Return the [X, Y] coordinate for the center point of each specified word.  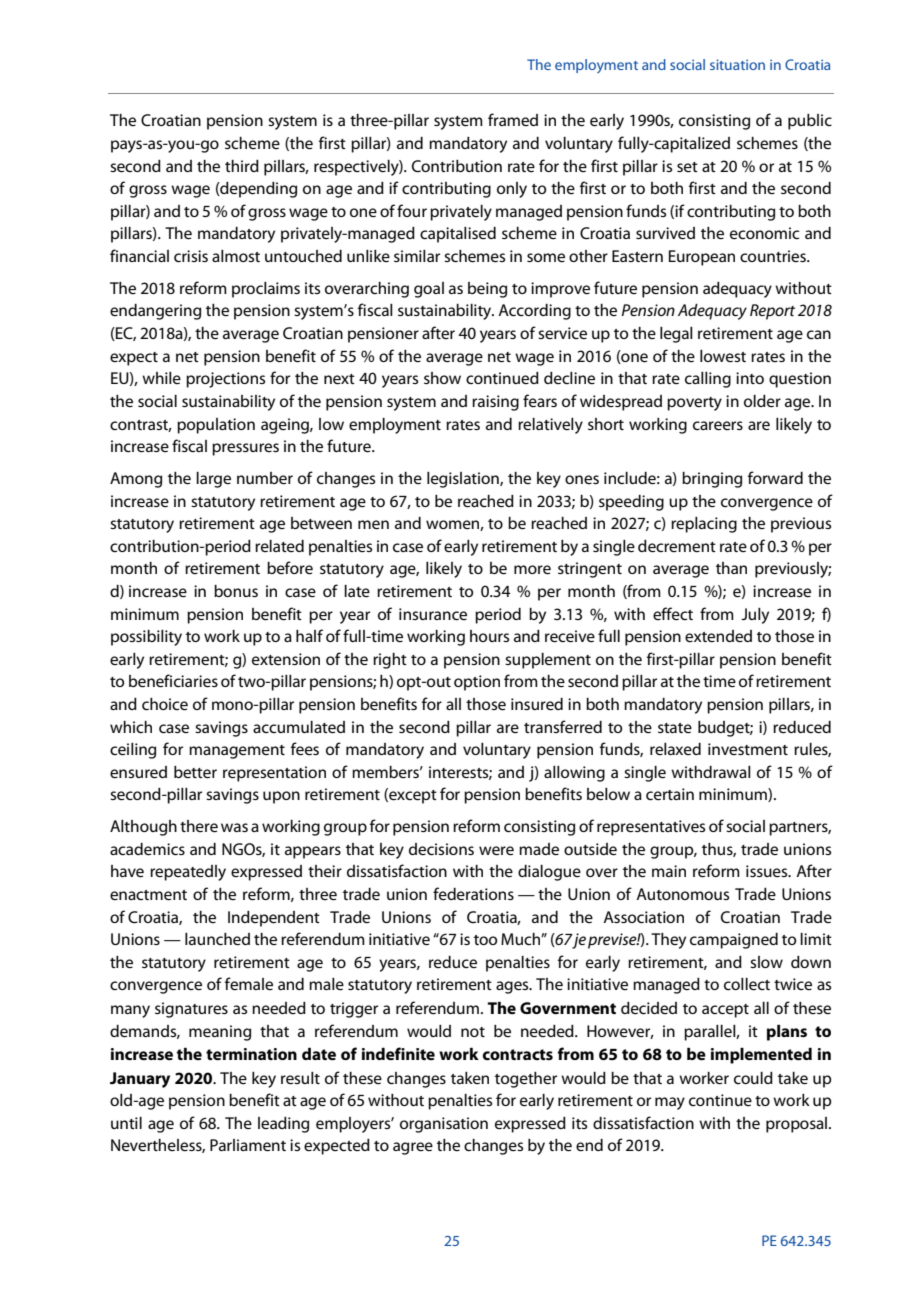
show [442, 378]
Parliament [248, 1145]
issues [768, 871]
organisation [444, 1125]
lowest [723, 356]
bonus [236, 591]
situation [737, 64]
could [753, 1078]
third [242, 166]
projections [225, 380]
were [496, 850]
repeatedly [188, 873]
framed [513, 119]
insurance [433, 614]
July [755, 616]
